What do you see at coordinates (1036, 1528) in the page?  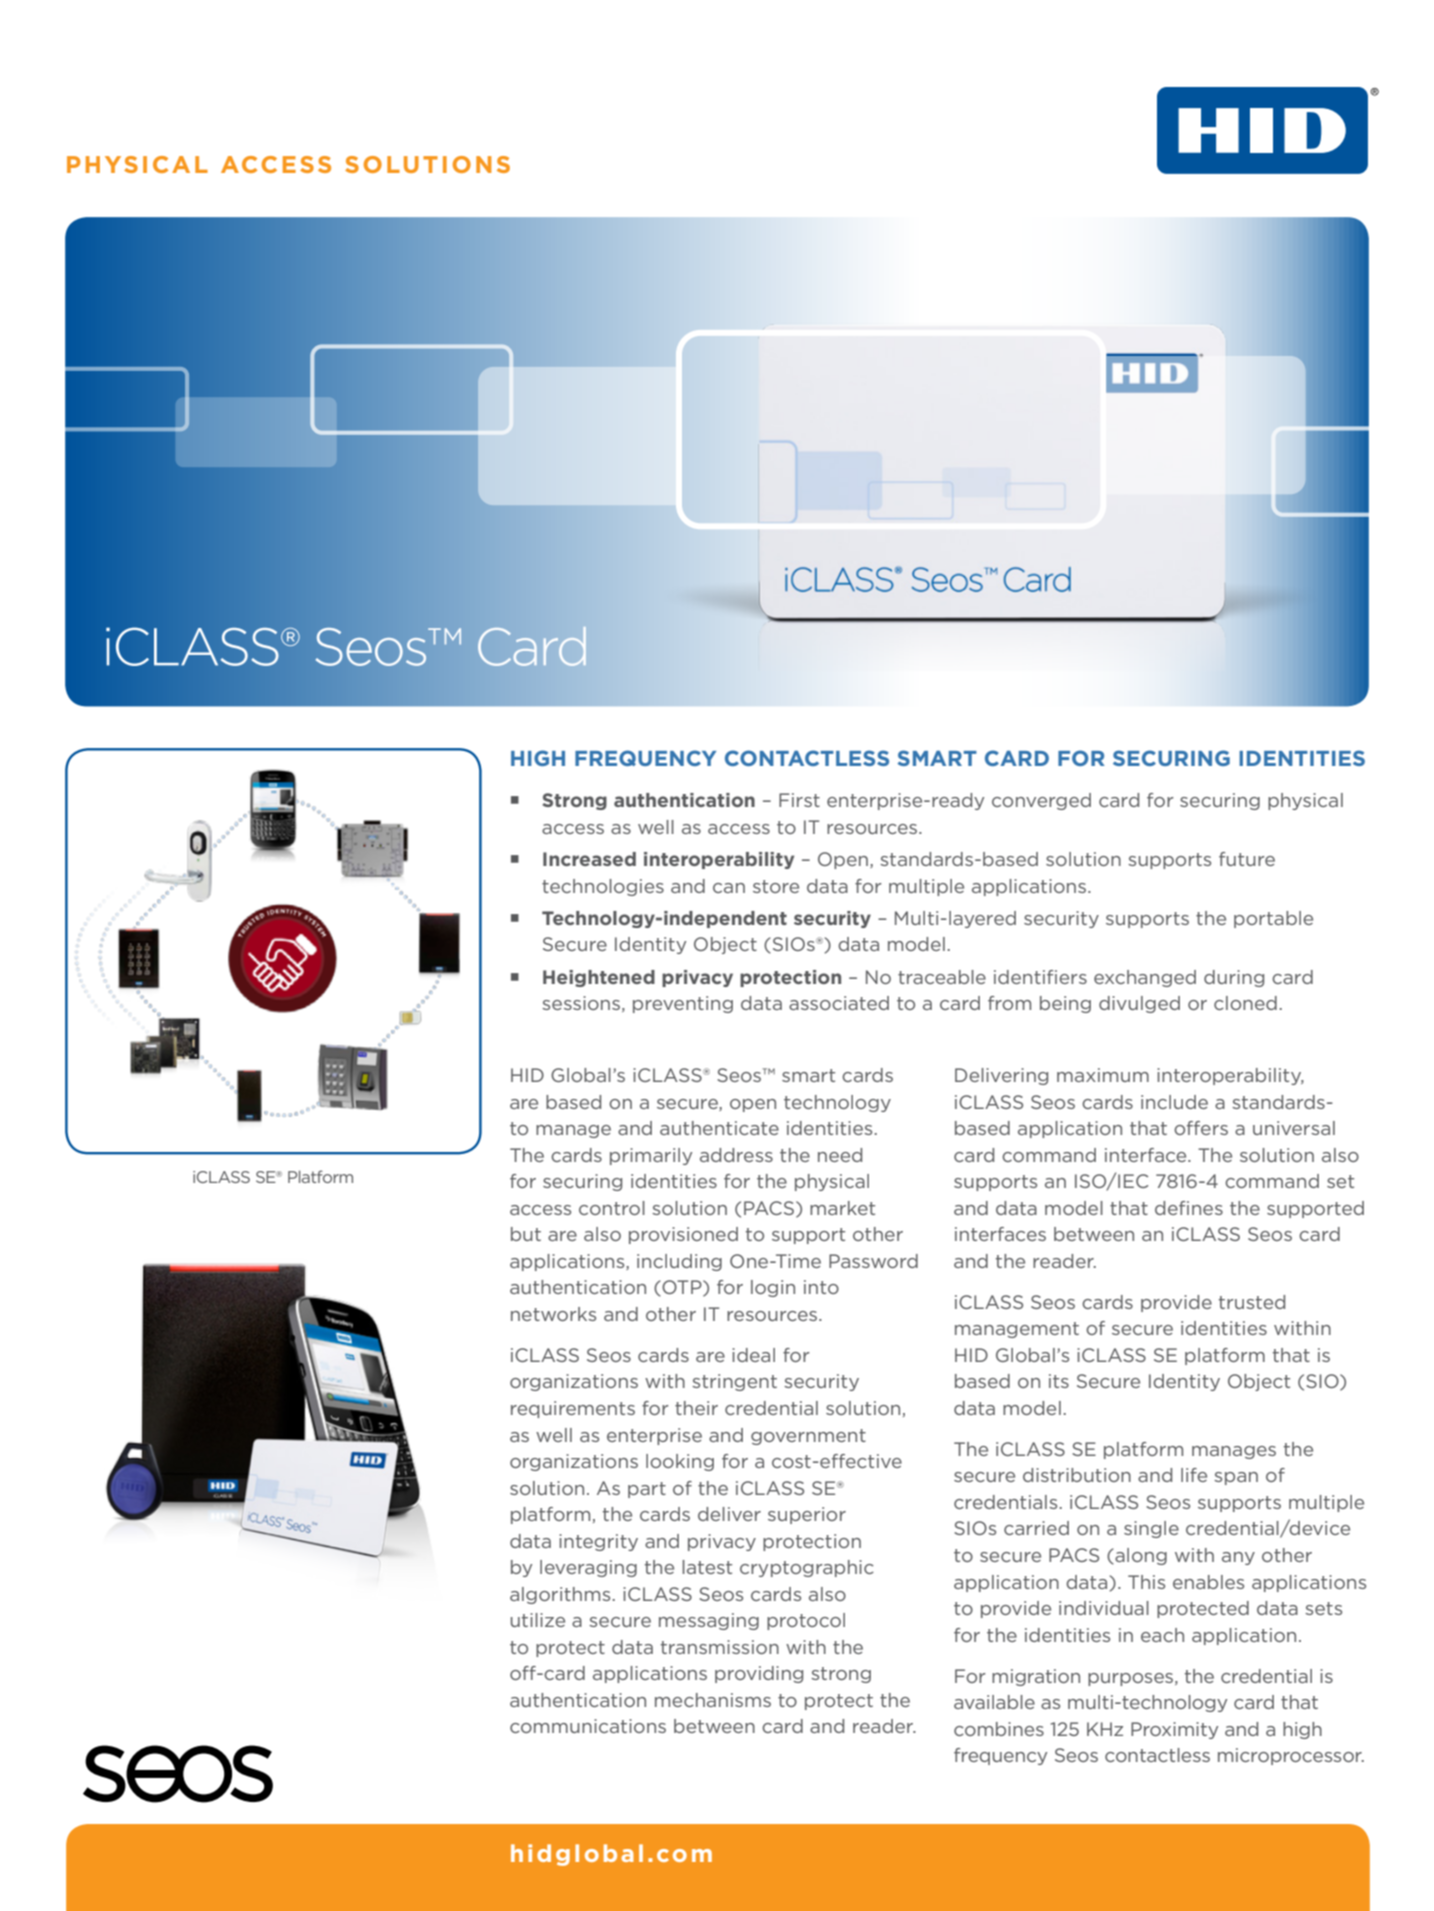 I see `carried` at bounding box center [1036, 1528].
